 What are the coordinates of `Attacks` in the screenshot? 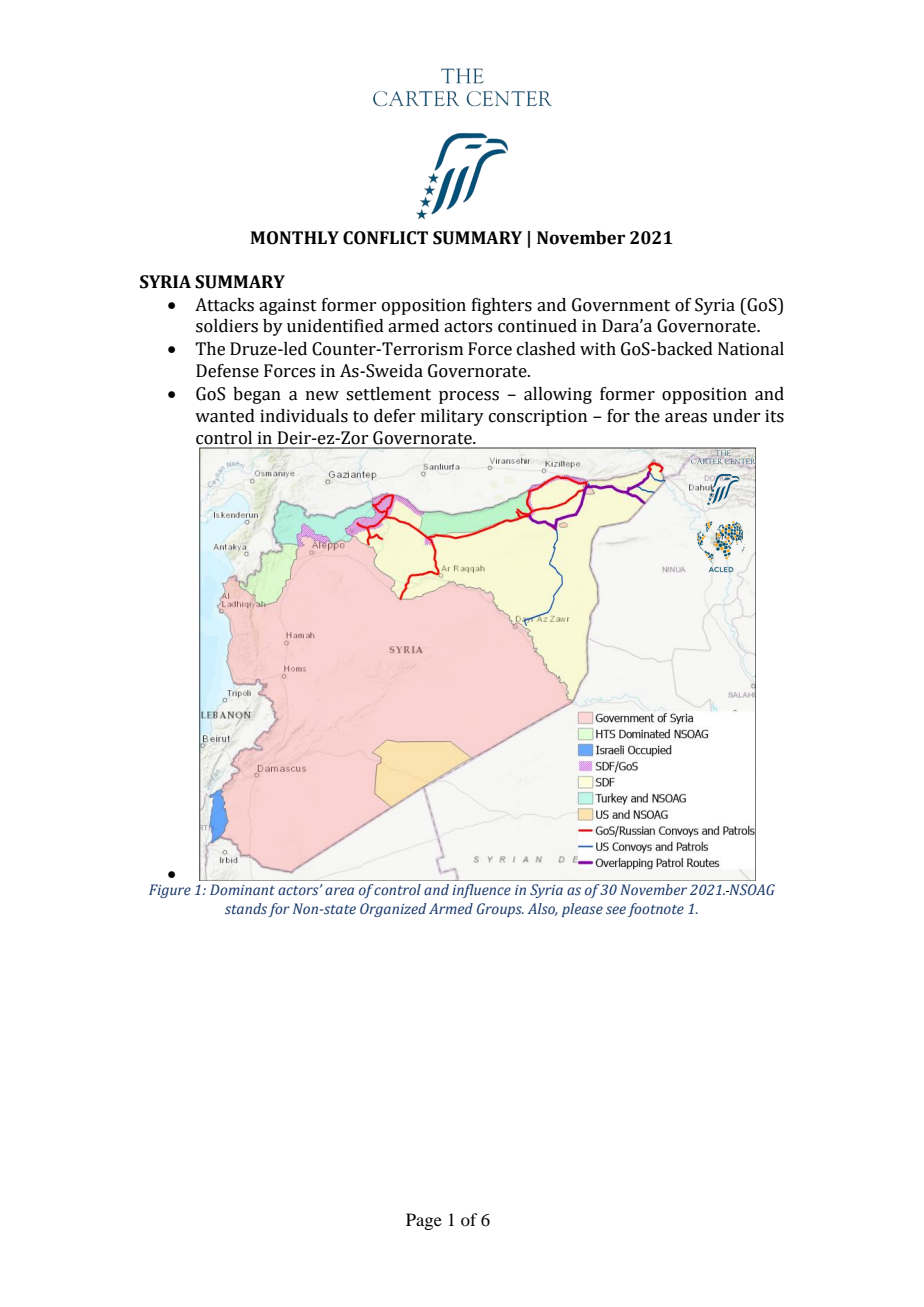 It's located at (224, 305).
